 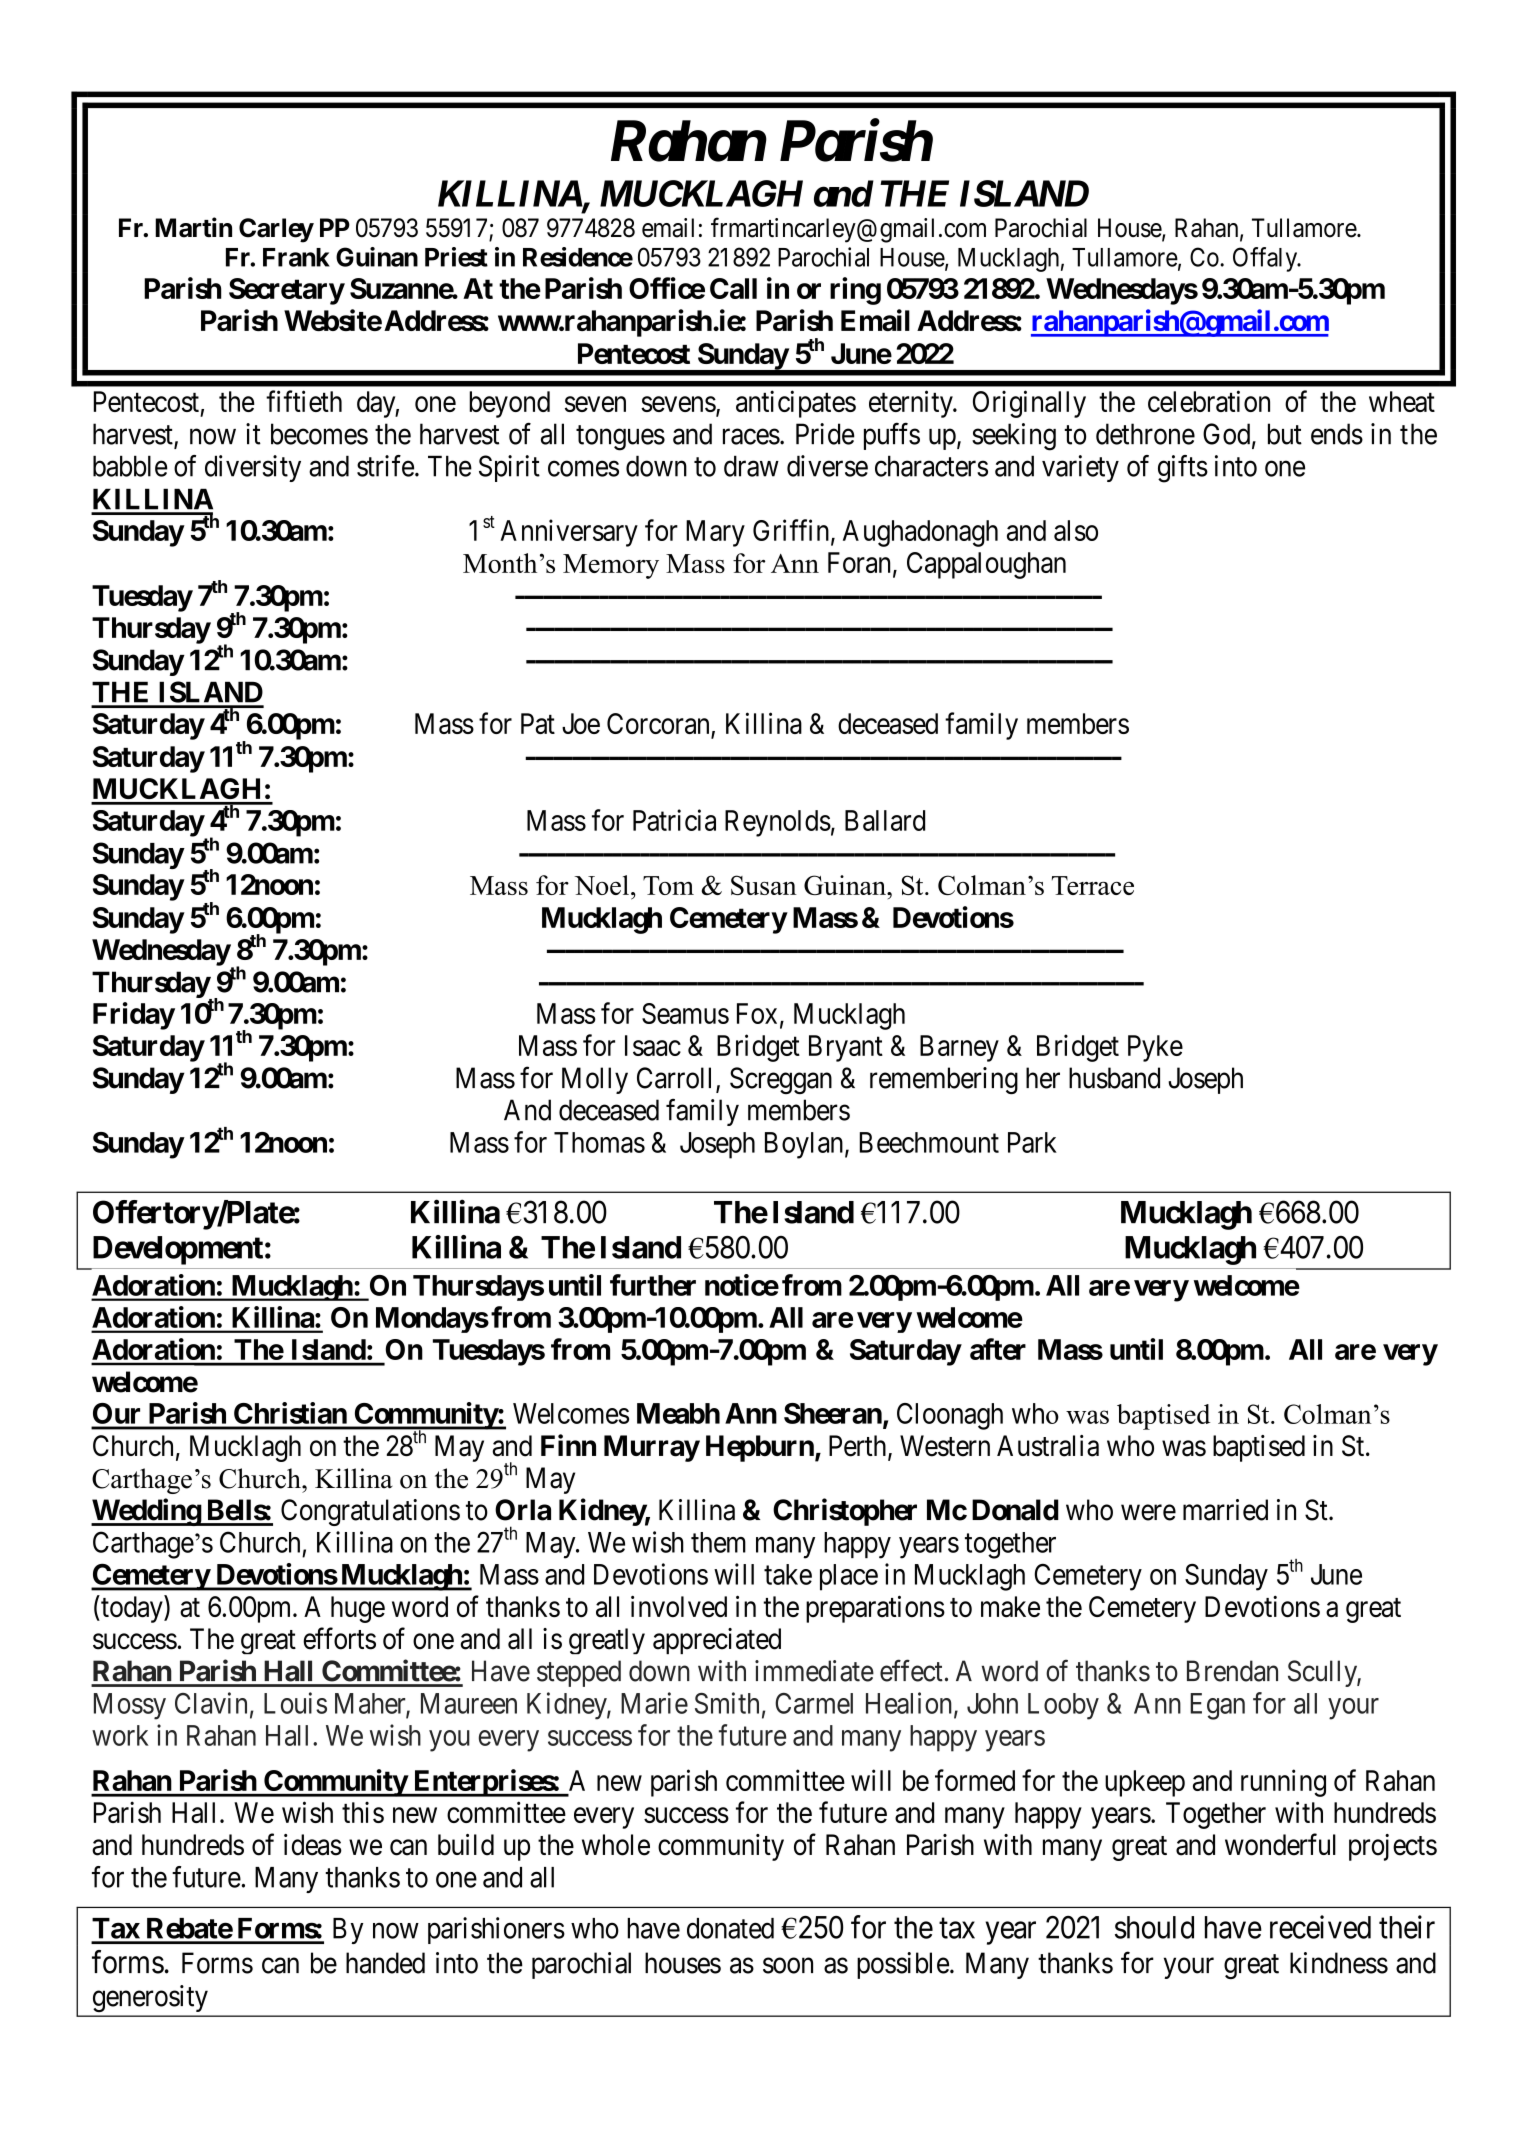 What do you see at coordinates (296, 257) in the page?
I see `Frank` at bounding box center [296, 257].
